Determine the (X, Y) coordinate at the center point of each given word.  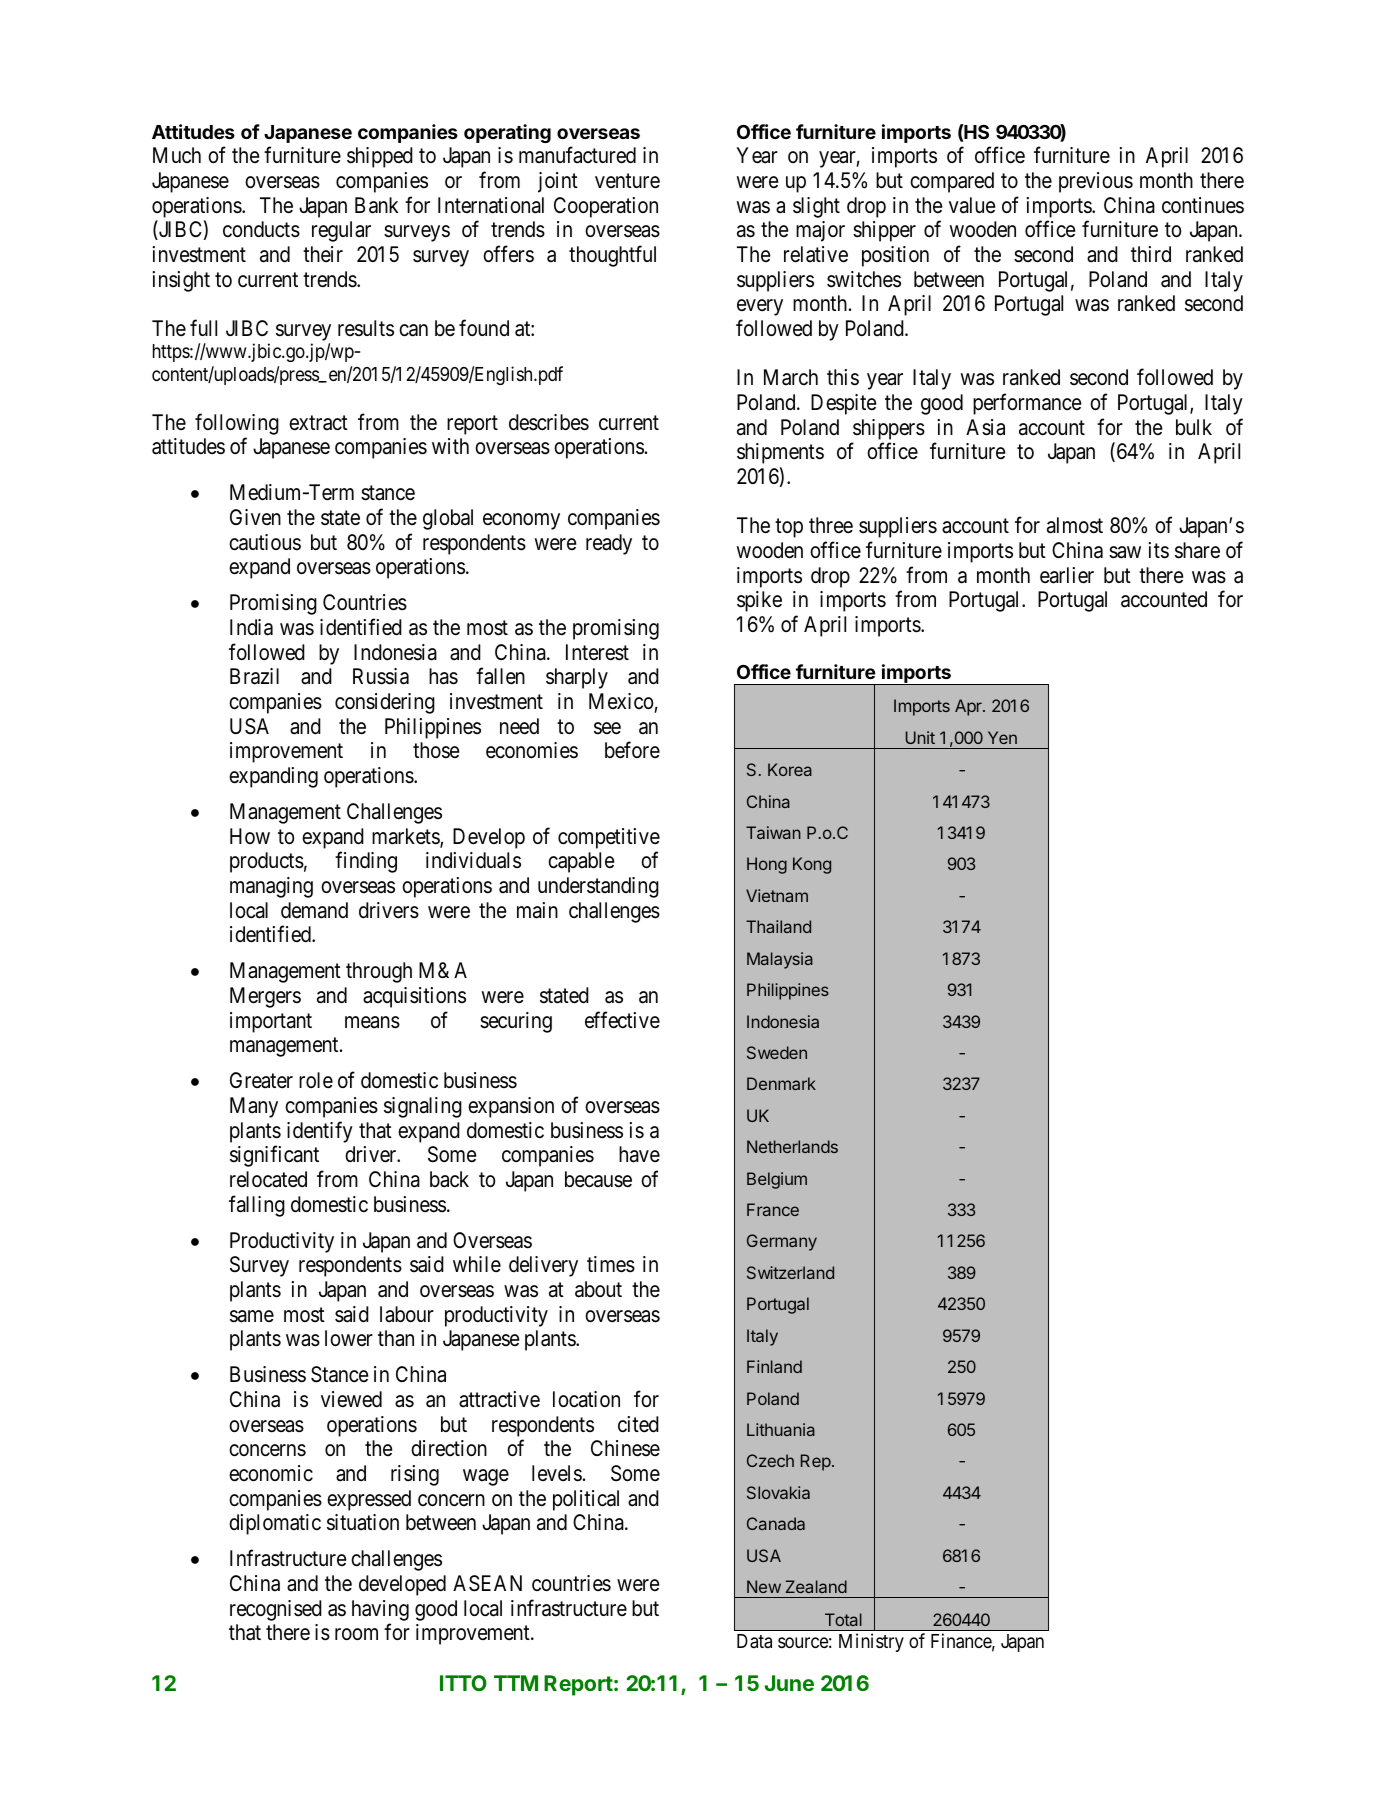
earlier (1067, 575)
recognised (276, 1610)
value (972, 205)
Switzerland (790, 1272)
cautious (265, 542)
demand (314, 910)
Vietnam (777, 895)
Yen (1002, 737)
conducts (261, 229)
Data (754, 1641)
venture (627, 181)
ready (609, 544)
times (611, 1264)
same (252, 1316)
